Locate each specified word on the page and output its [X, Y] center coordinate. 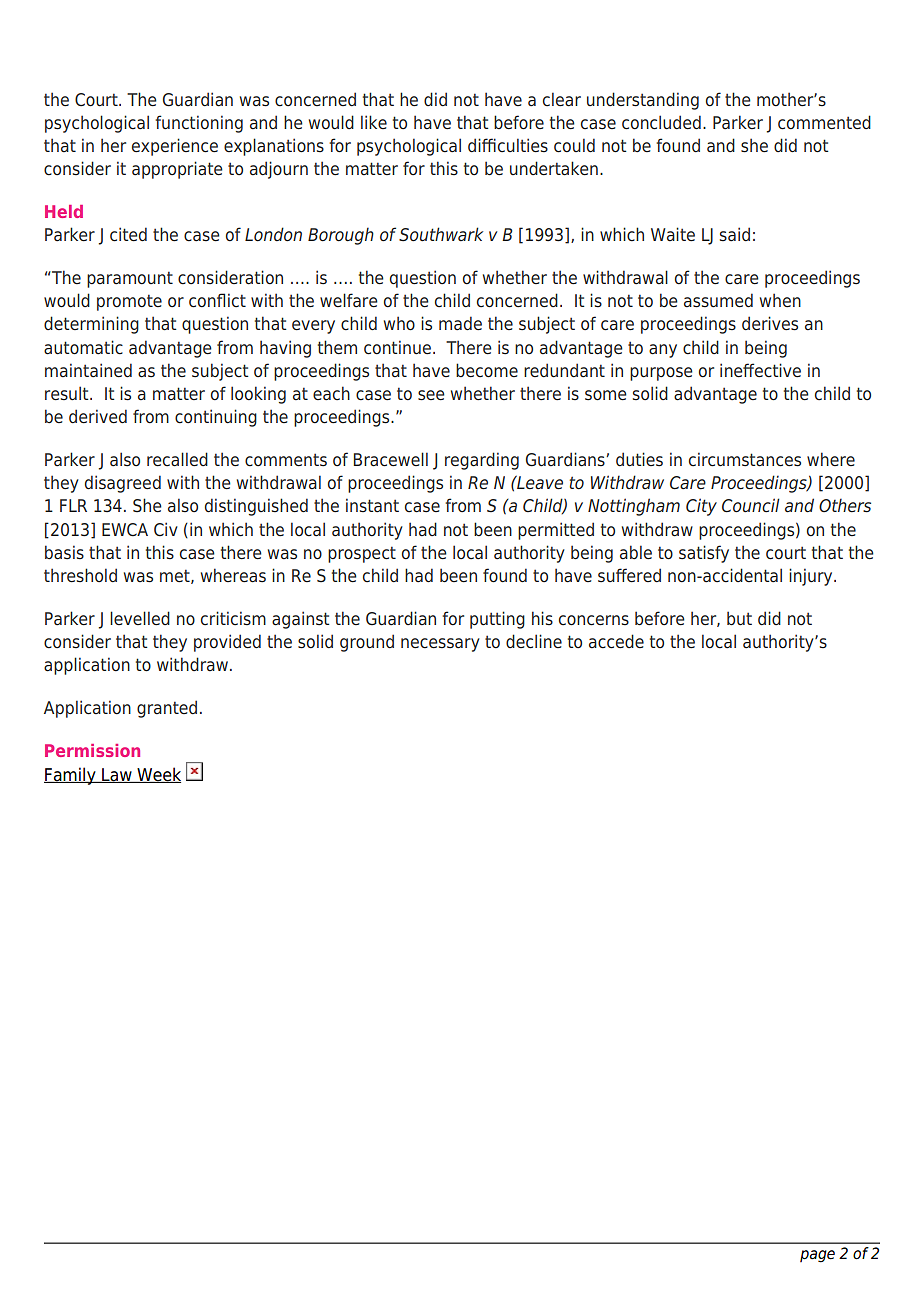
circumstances [745, 459]
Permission [92, 750]
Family [71, 776]
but [739, 618]
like [374, 122]
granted [167, 709]
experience [175, 147]
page [817, 1256]
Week [158, 775]
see [431, 395]
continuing [216, 418]
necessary [440, 645]
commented [824, 122]
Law [117, 775]
